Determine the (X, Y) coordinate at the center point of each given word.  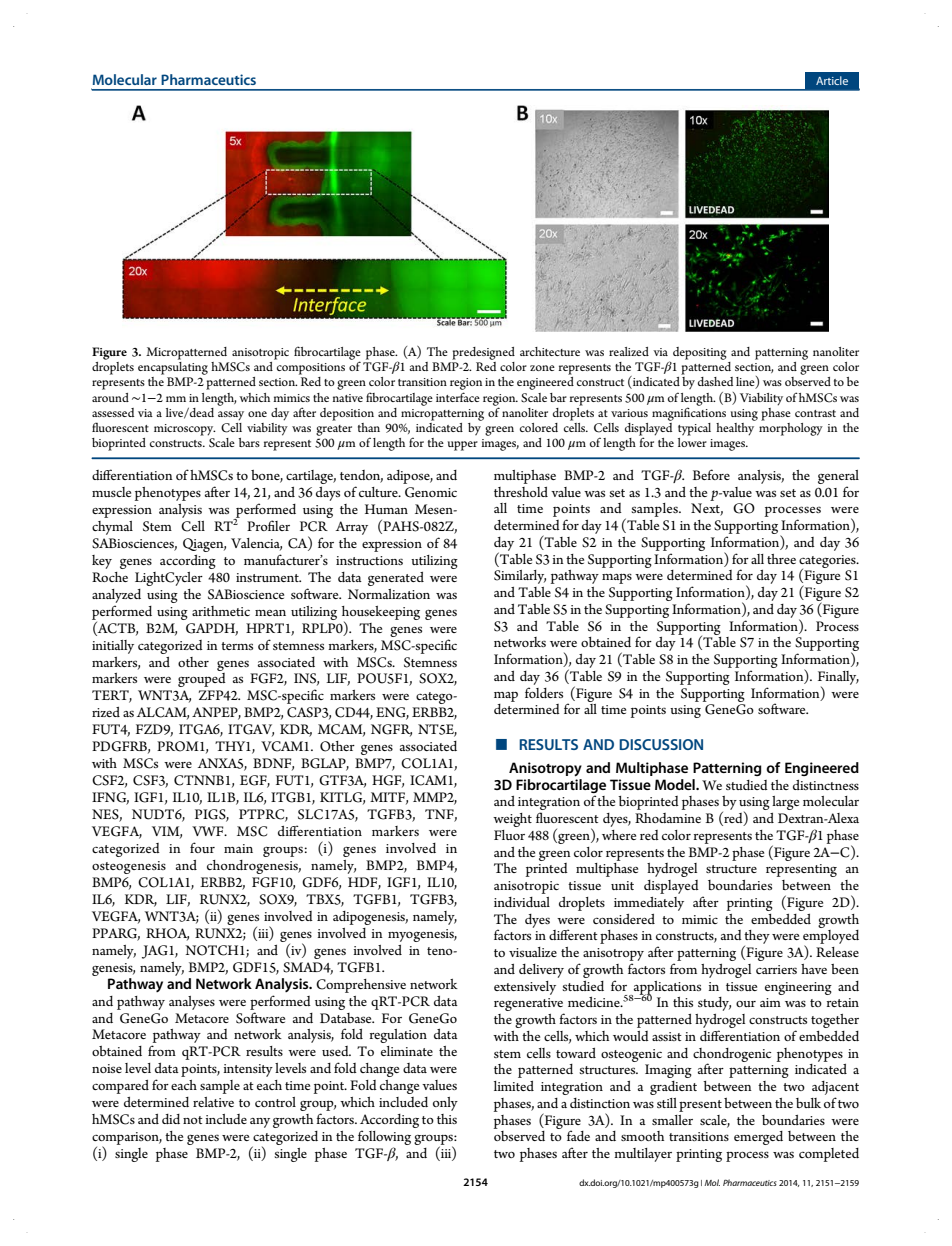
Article (832, 80)
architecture (550, 351)
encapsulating (173, 367)
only (445, 1104)
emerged (758, 1138)
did (171, 1119)
